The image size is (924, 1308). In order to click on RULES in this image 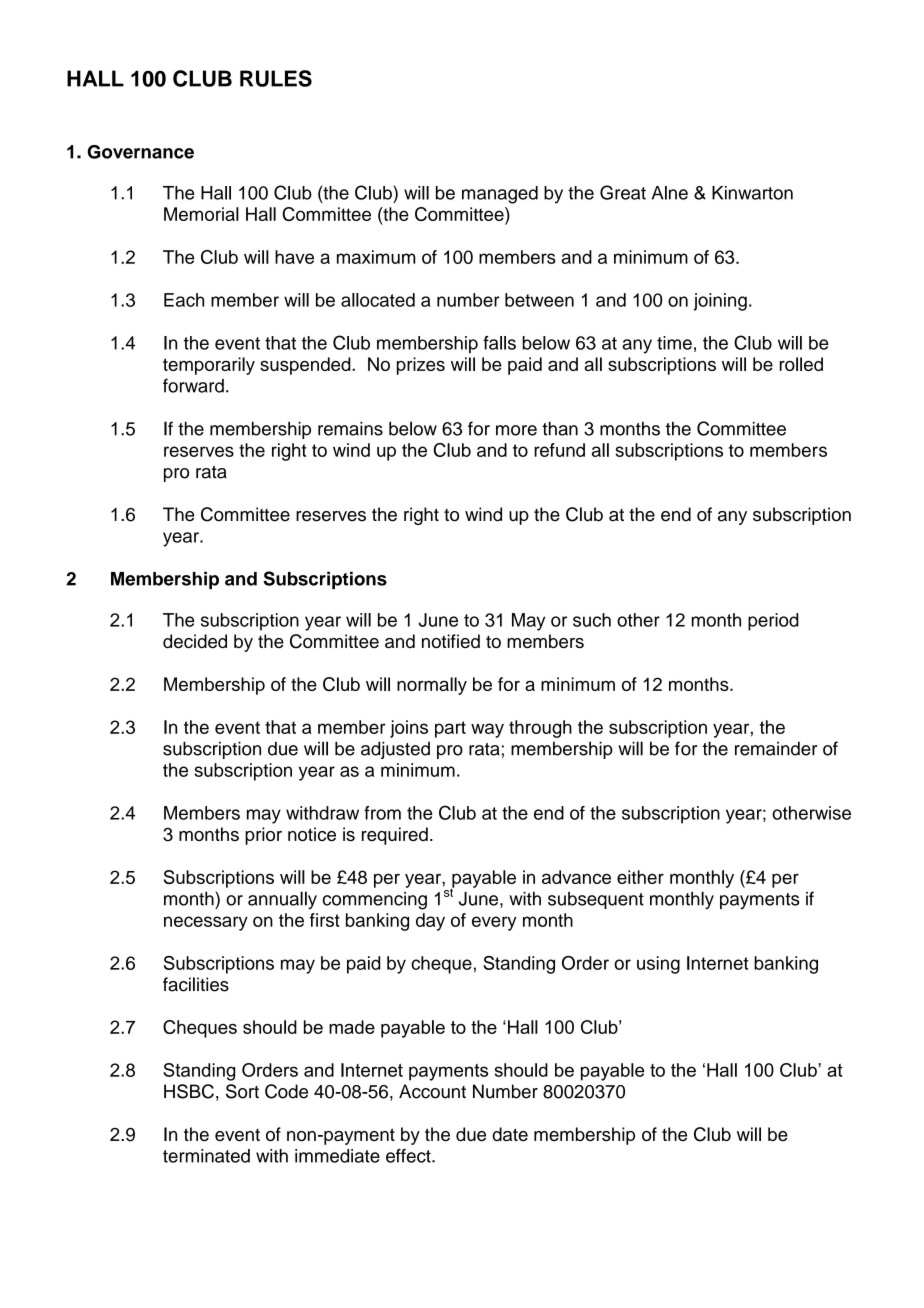, I will do `click(276, 78)`.
